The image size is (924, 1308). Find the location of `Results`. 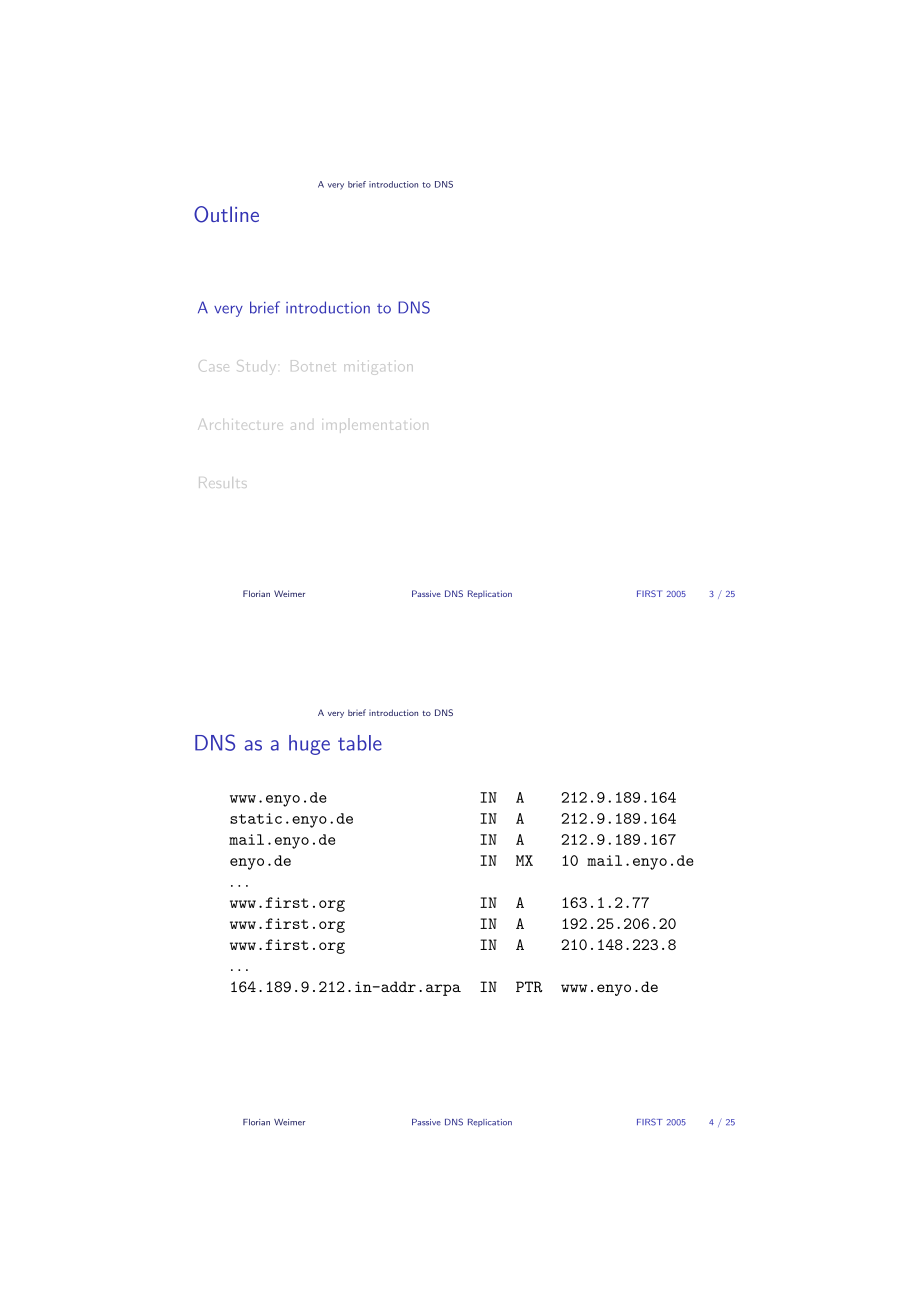

Results is located at coordinates (223, 482).
